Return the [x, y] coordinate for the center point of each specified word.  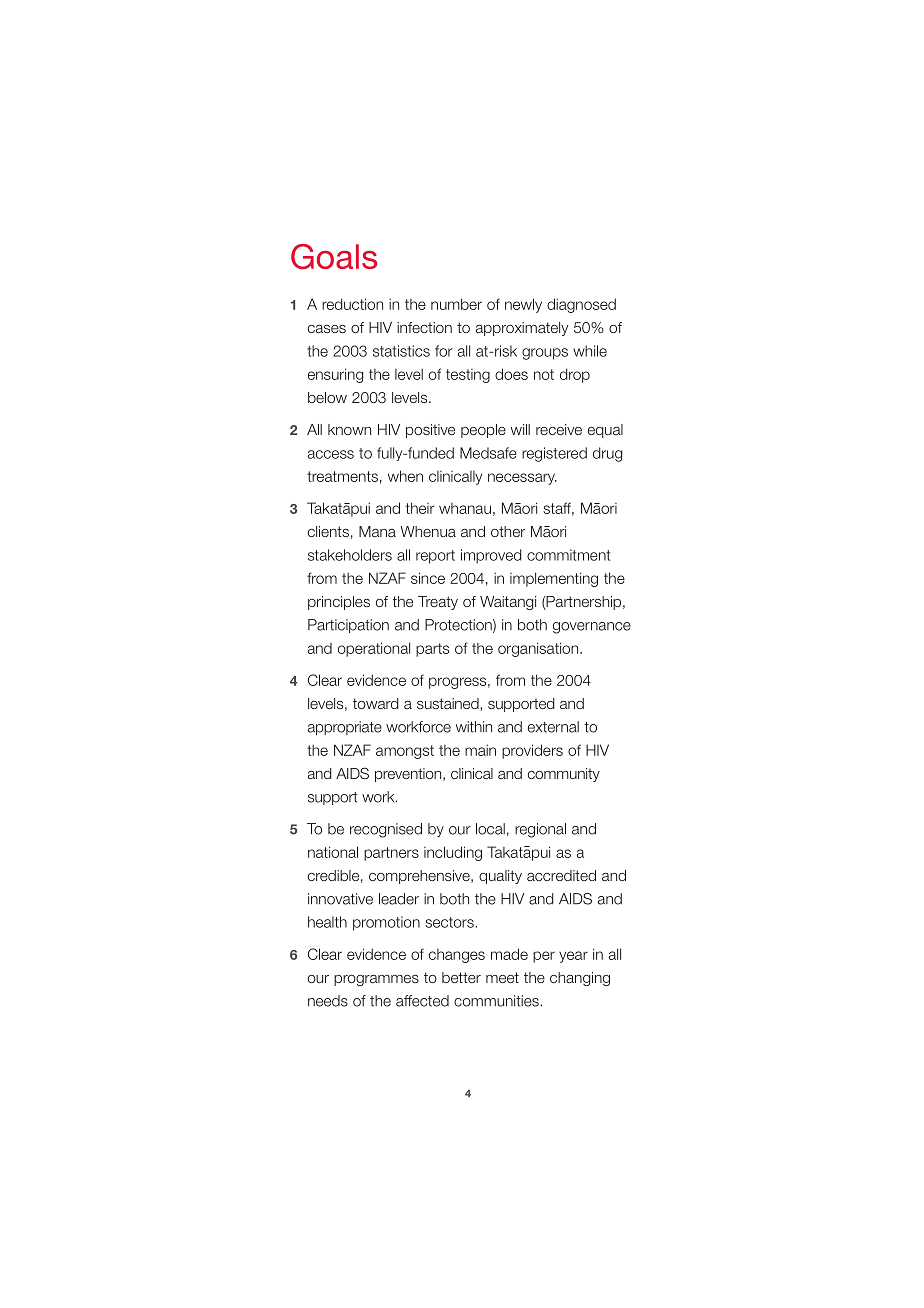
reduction [352, 304]
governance [592, 628]
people [483, 431]
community [564, 775]
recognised [386, 830]
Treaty [438, 603]
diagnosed [581, 305]
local [490, 829]
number [456, 304]
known [349, 429]
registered [554, 454]
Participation [348, 626]
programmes [376, 980]
